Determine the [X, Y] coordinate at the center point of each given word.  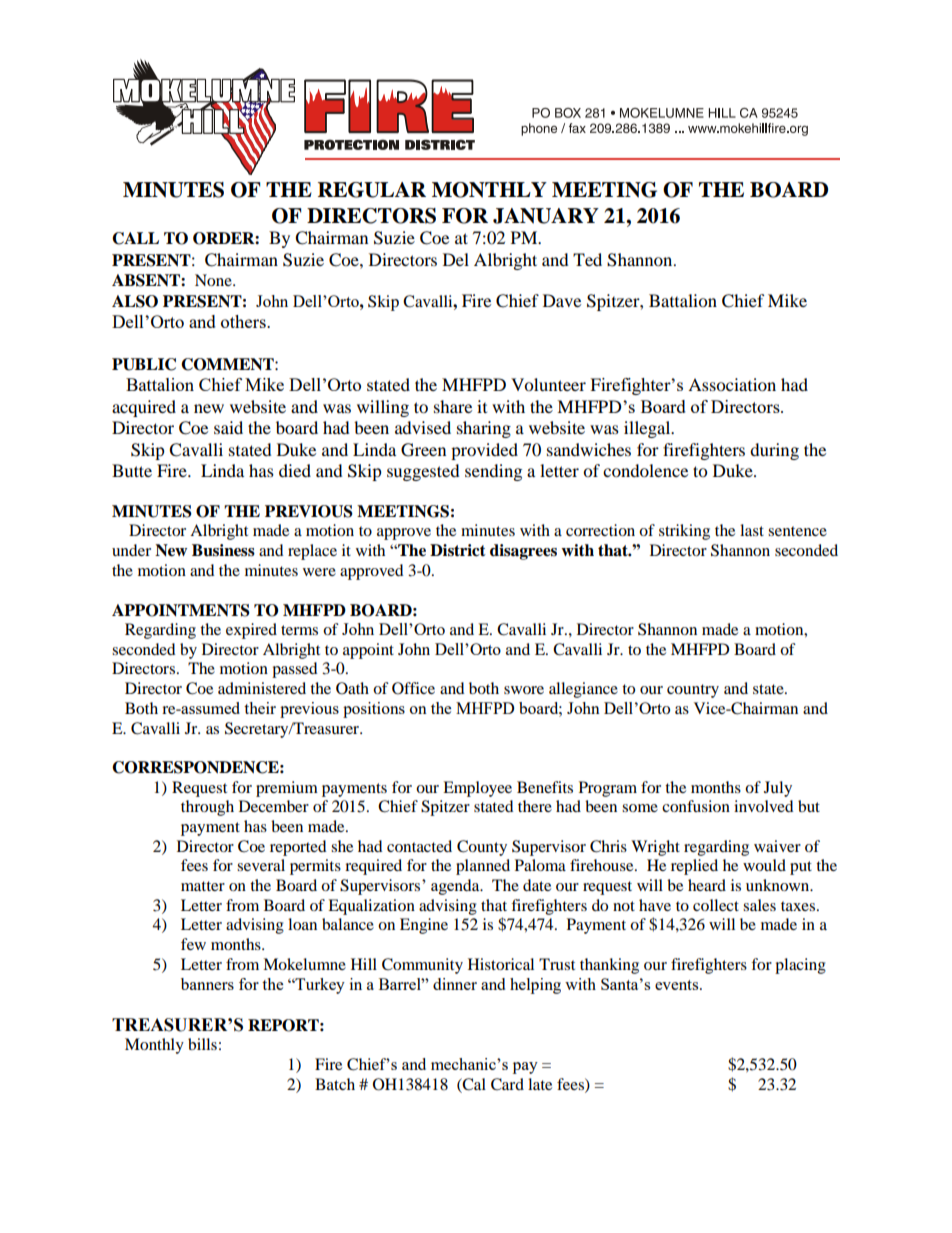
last [752, 530]
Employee [477, 789]
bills [202, 1044]
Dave [562, 300]
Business [223, 550]
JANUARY [546, 216]
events [678, 985]
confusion [696, 806]
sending [493, 472]
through [207, 808]
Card [507, 1084]
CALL [135, 238]
